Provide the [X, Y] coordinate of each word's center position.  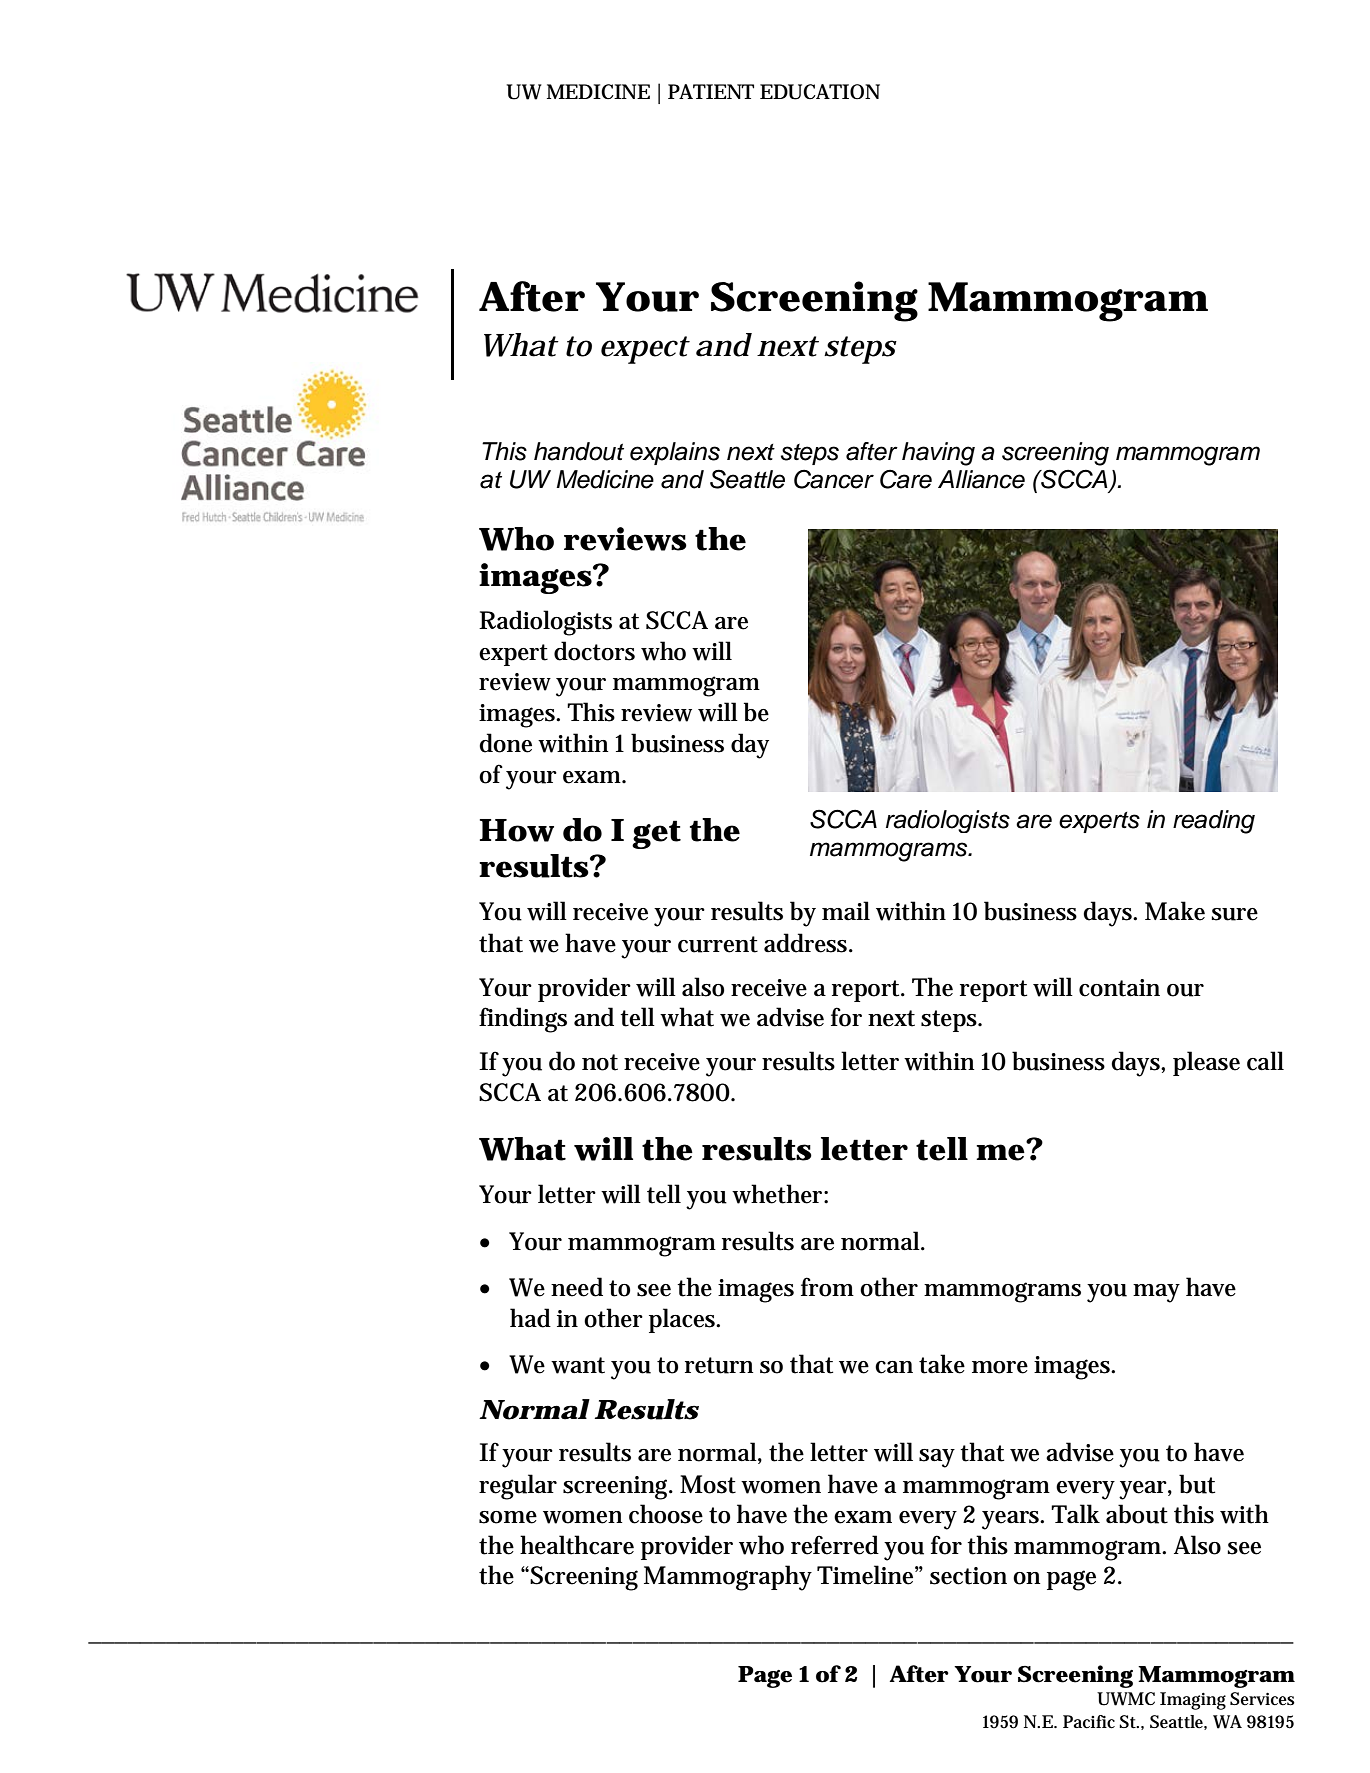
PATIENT [711, 91]
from [827, 1287]
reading [1214, 822]
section [968, 1576]
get [656, 834]
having [938, 454]
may [1156, 1293]
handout [579, 451]
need [577, 1287]
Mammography [728, 1578]
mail [846, 910]
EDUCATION [820, 92]
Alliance [981, 479]
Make [1175, 911]
